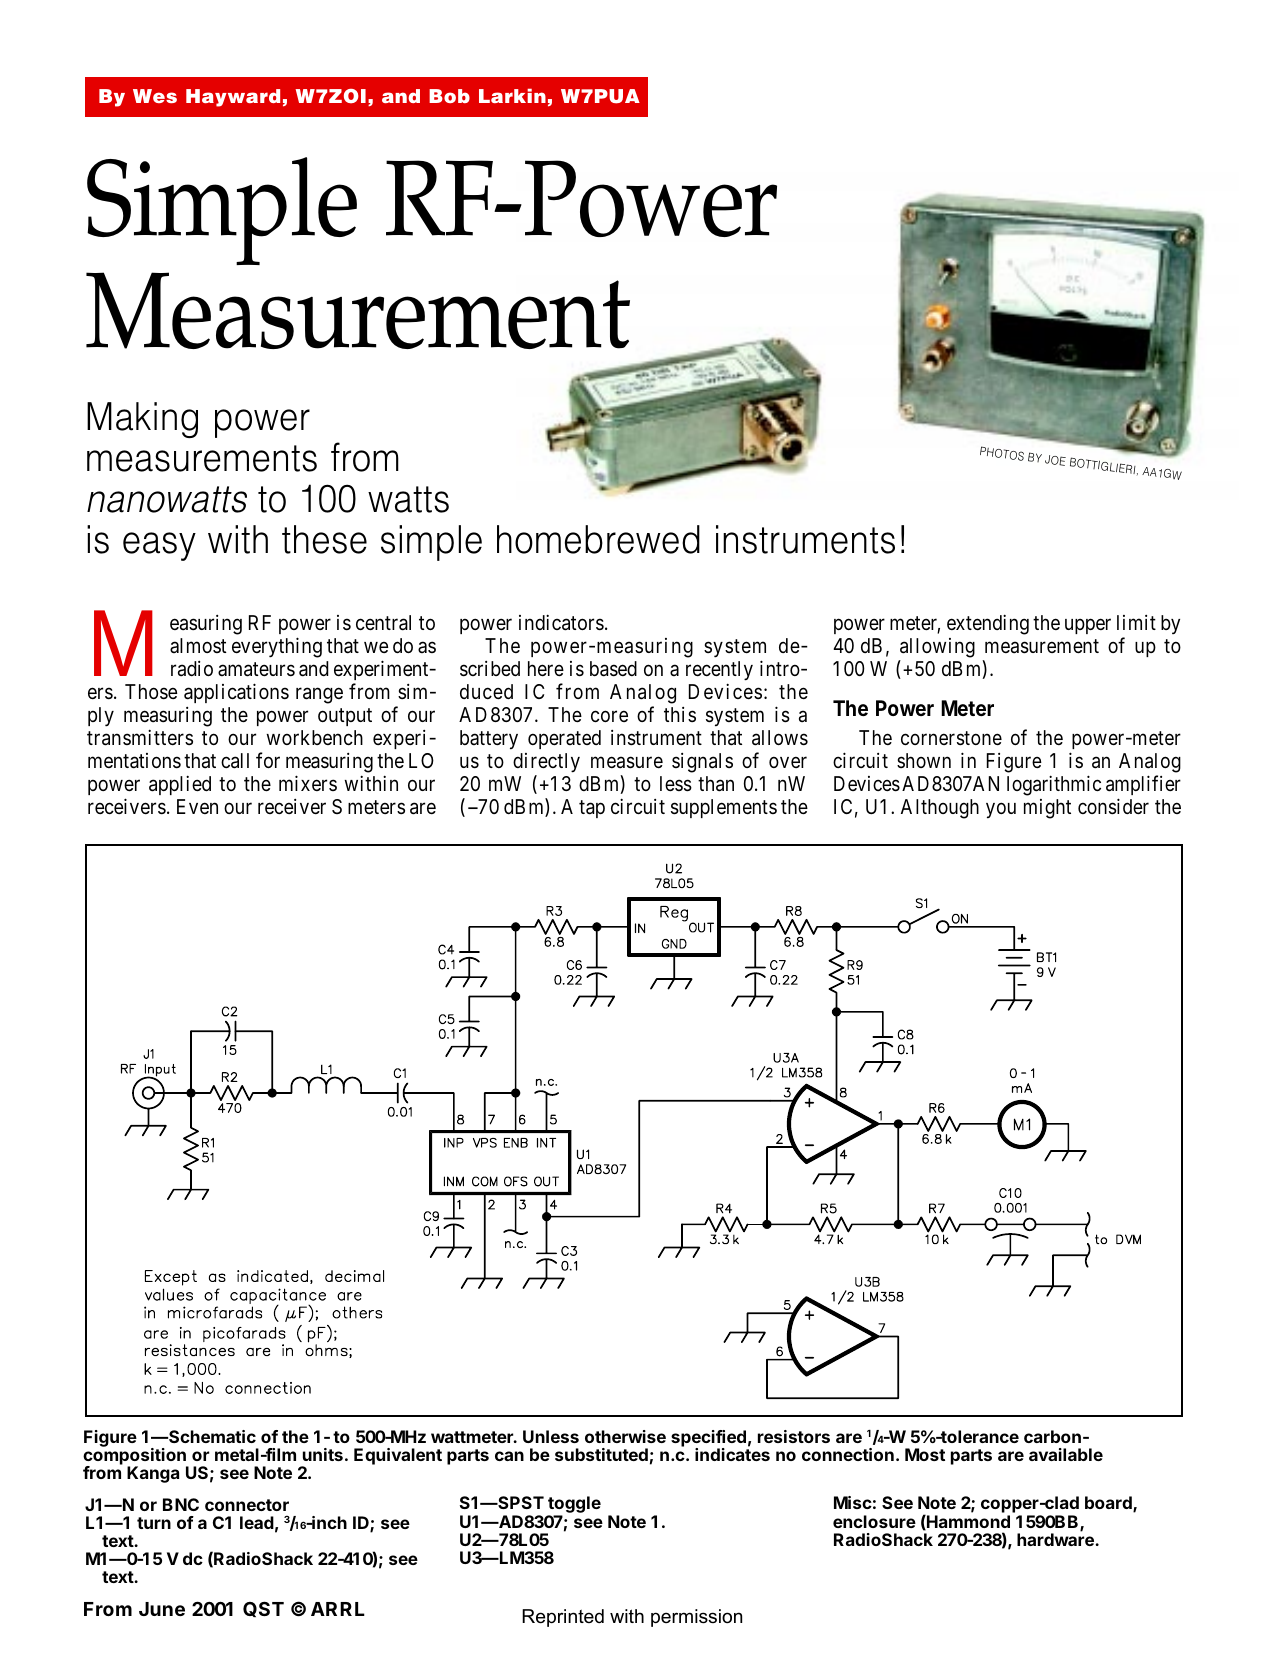  What do you see at coordinates (233, 98) in the screenshot?
I see `Hayward` at bounding box center [233, 98].
